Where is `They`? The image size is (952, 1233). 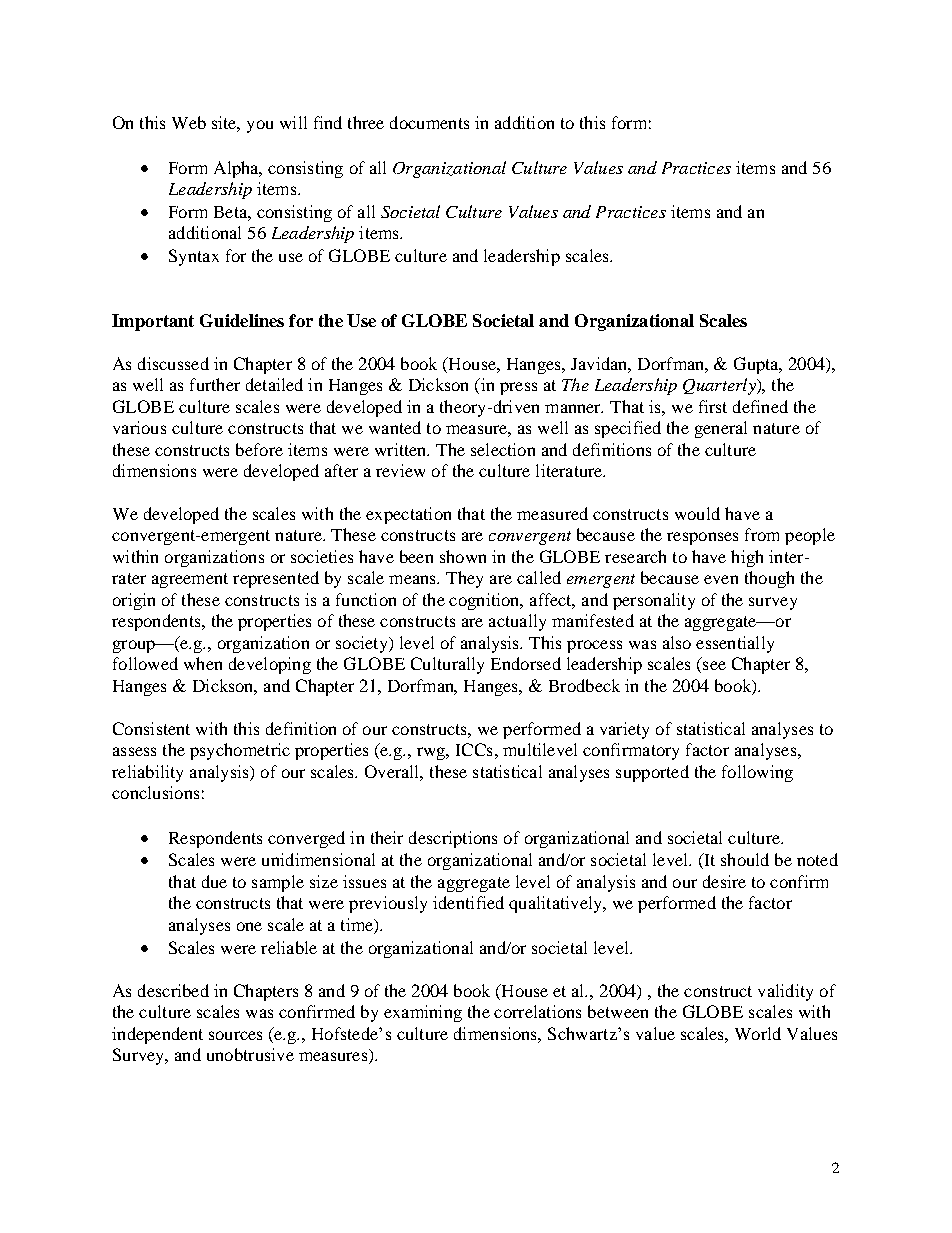 They is located at coordinates (464, 579).
